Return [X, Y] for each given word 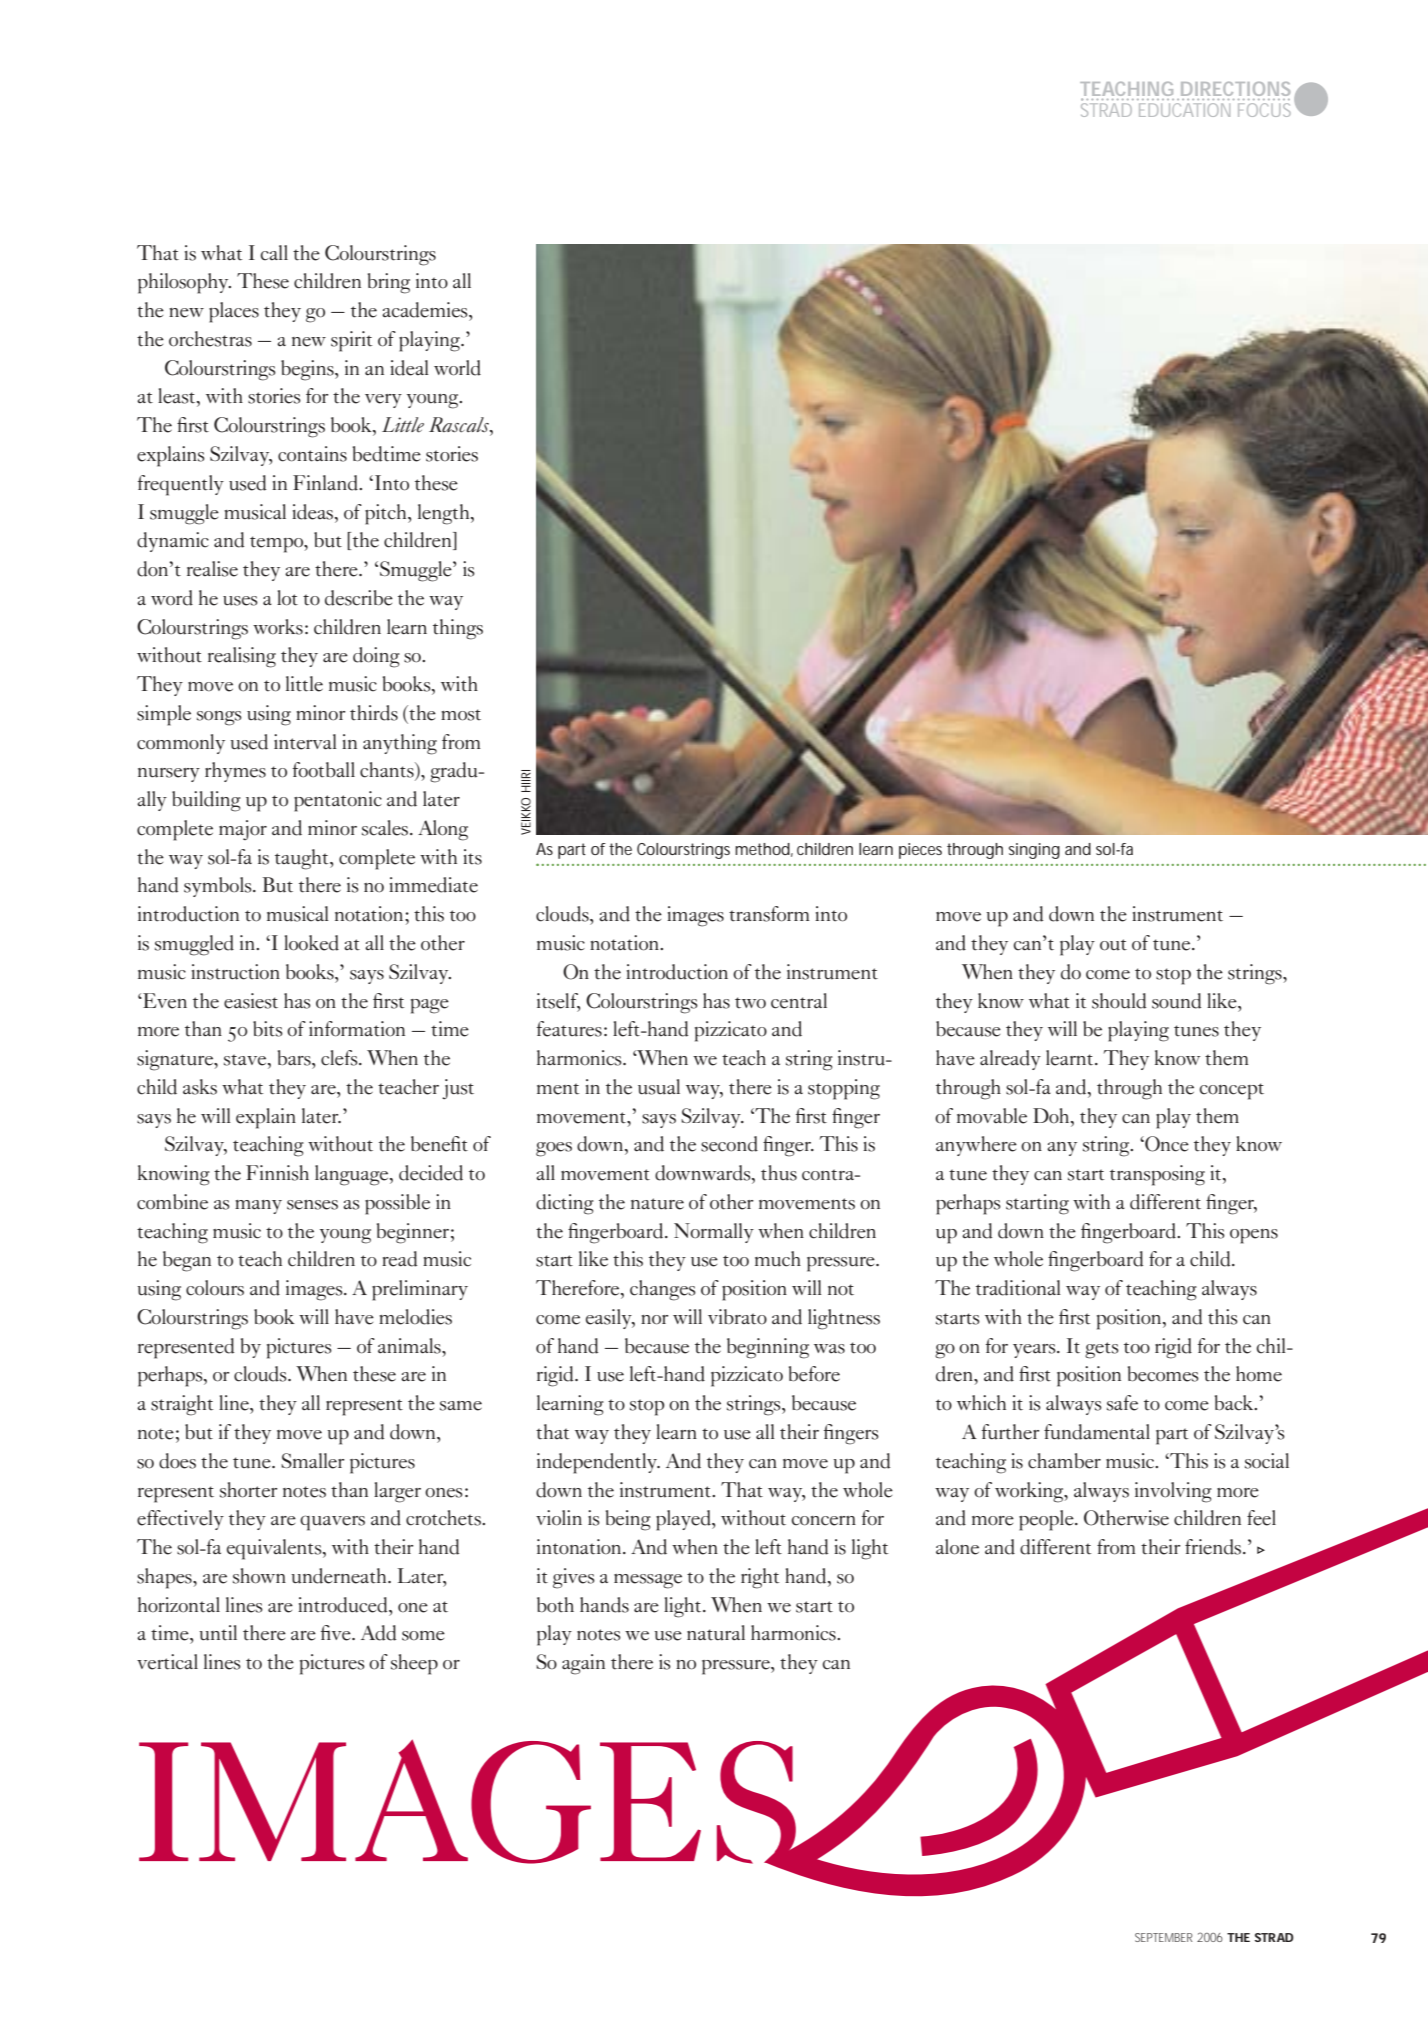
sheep [414, 1664]
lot [287, 598]
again [583, 1664]
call [274, 253]
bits [268, 1029]
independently [598, 1463]
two [750, 1003]
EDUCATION [1184, 110]
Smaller [313, 1461]
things [458, 629]
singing [1034, 851]
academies [426, 310]
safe [1122, 1403]
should [1119, 1001]
